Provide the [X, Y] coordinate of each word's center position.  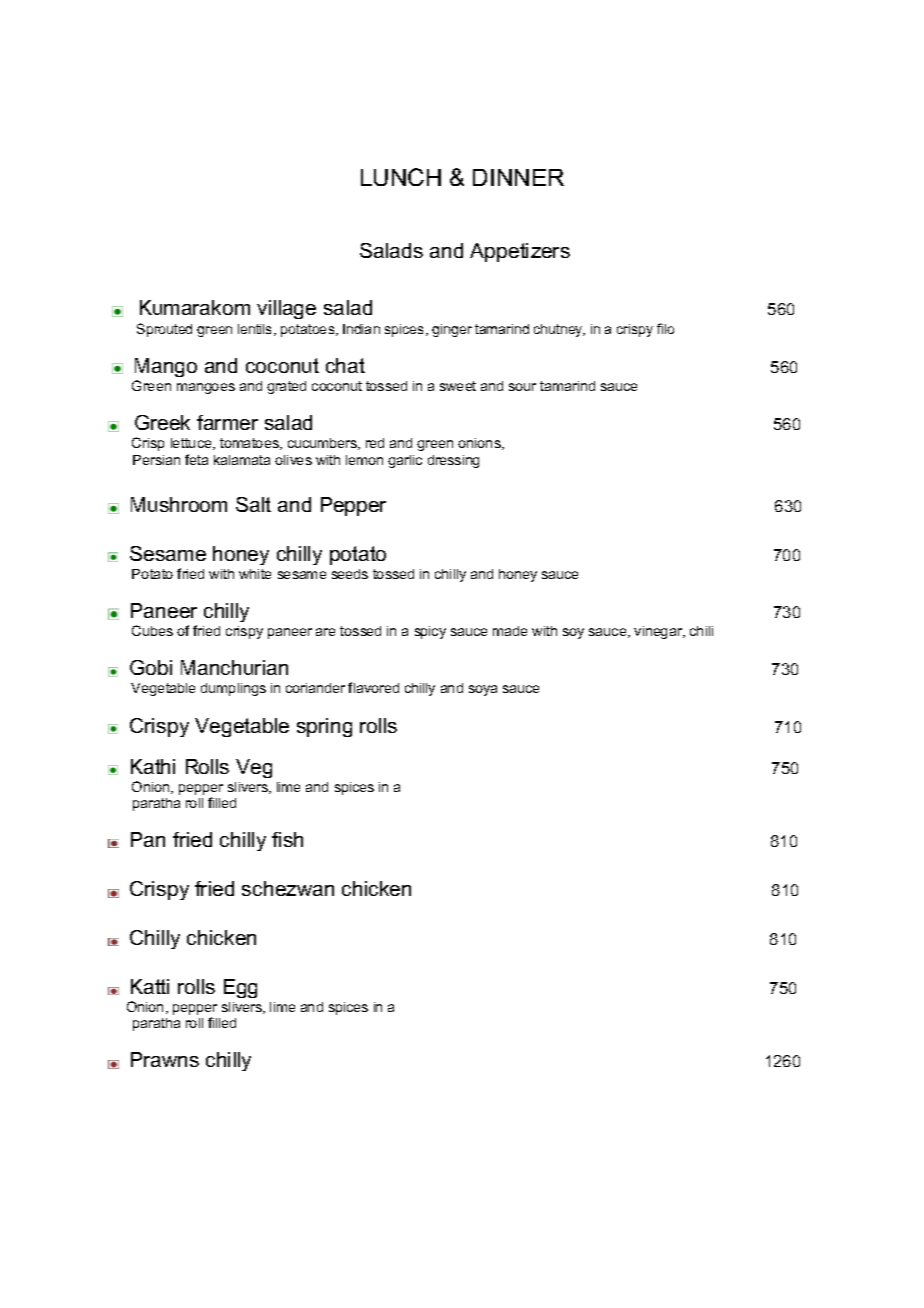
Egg [240, 988]
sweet [458, 386]
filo [665, 328]
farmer [227, 422]
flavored [373, 687]
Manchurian [234, 667]
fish [287, 839]
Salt [253, 504]
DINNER [518, 177]
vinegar [659, 632]
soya [483, 690]
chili [701, 631]
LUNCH [401, 177]
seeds [350, 574]
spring [324, 727]
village [286, 309]
